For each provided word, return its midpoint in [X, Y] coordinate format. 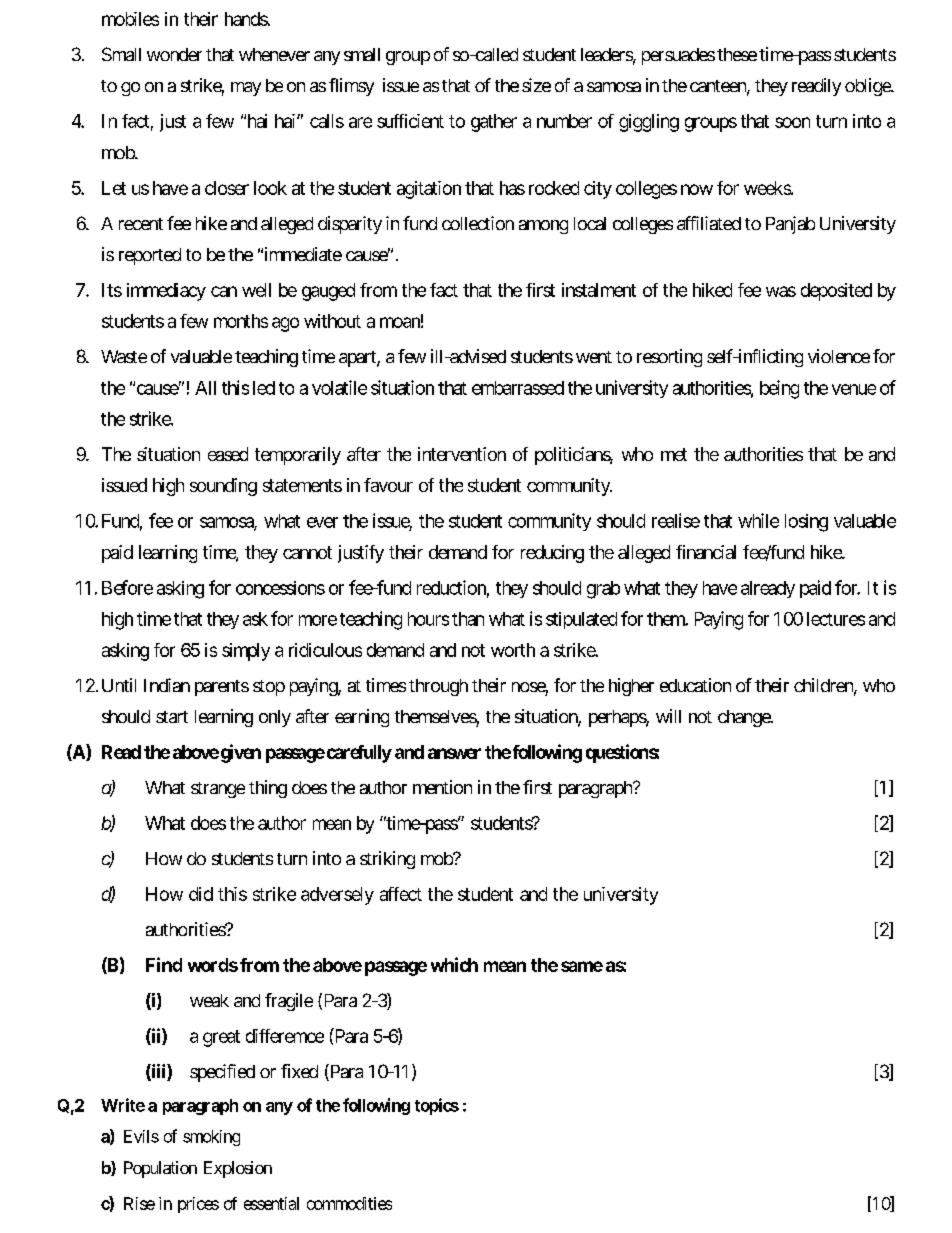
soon [792, 122]
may [246, 89]
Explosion [238, 1169]
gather [494, 123]
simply [246, 652]
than [468, 619]
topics [437, 1106]
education [695, 685]
